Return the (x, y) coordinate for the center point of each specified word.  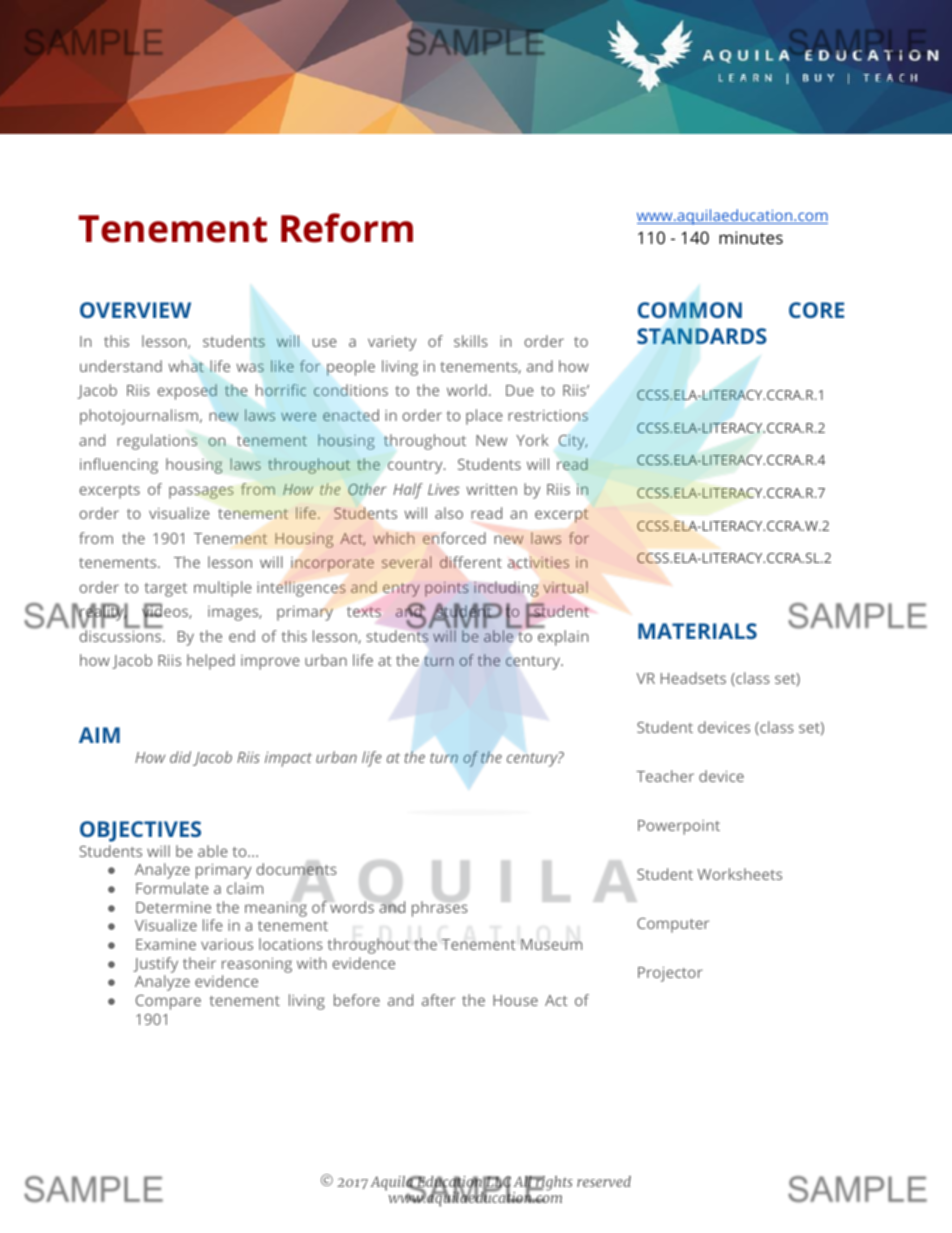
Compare (168, 1002)
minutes (751, 237)
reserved (604, 1181)
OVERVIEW (135, 310)
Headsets (693, 678)
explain (563, 638)
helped (211, 662)
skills (471, 341)
